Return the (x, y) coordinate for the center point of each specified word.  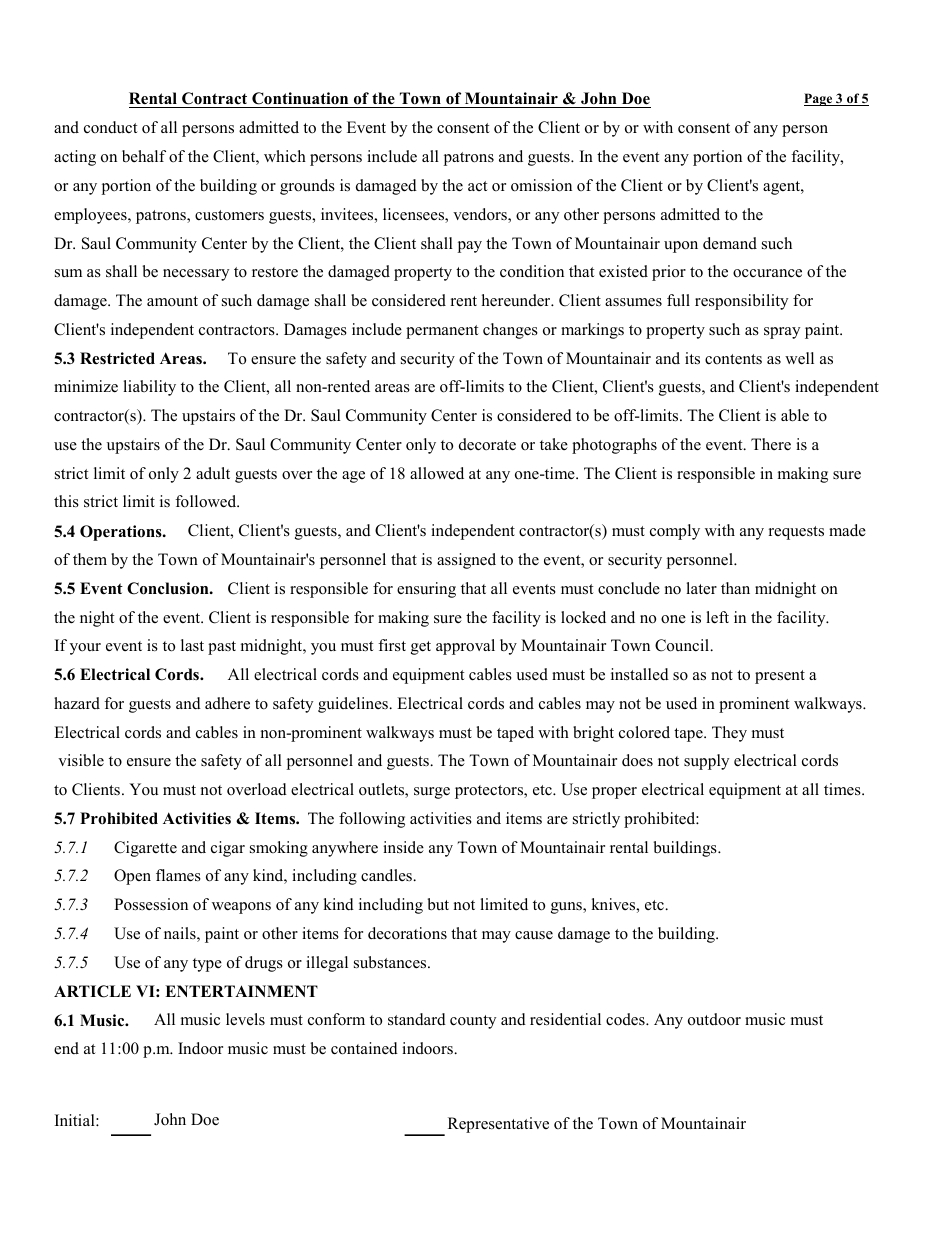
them (90, 559)
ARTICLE (92, 991)
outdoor (714, 1019)
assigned (466, 561)
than (735, 588)
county (473, 1022)
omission (541, 185)
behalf (144, 156)
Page (819, 99)
